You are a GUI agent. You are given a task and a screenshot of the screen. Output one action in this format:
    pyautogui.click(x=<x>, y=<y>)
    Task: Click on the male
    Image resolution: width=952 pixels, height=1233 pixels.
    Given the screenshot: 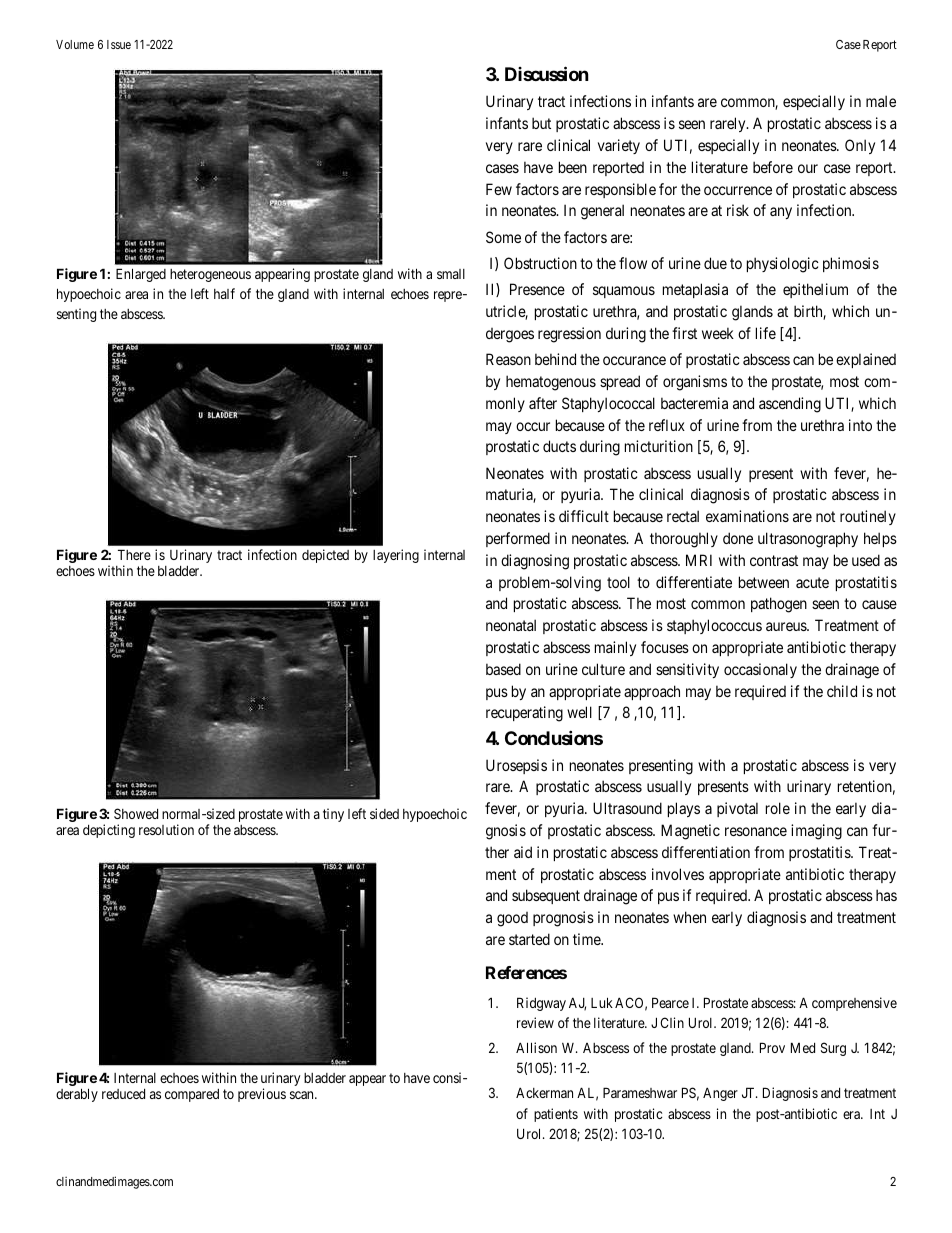 What is the action you would take?
    pyautogui.click(x=881, y=101)
